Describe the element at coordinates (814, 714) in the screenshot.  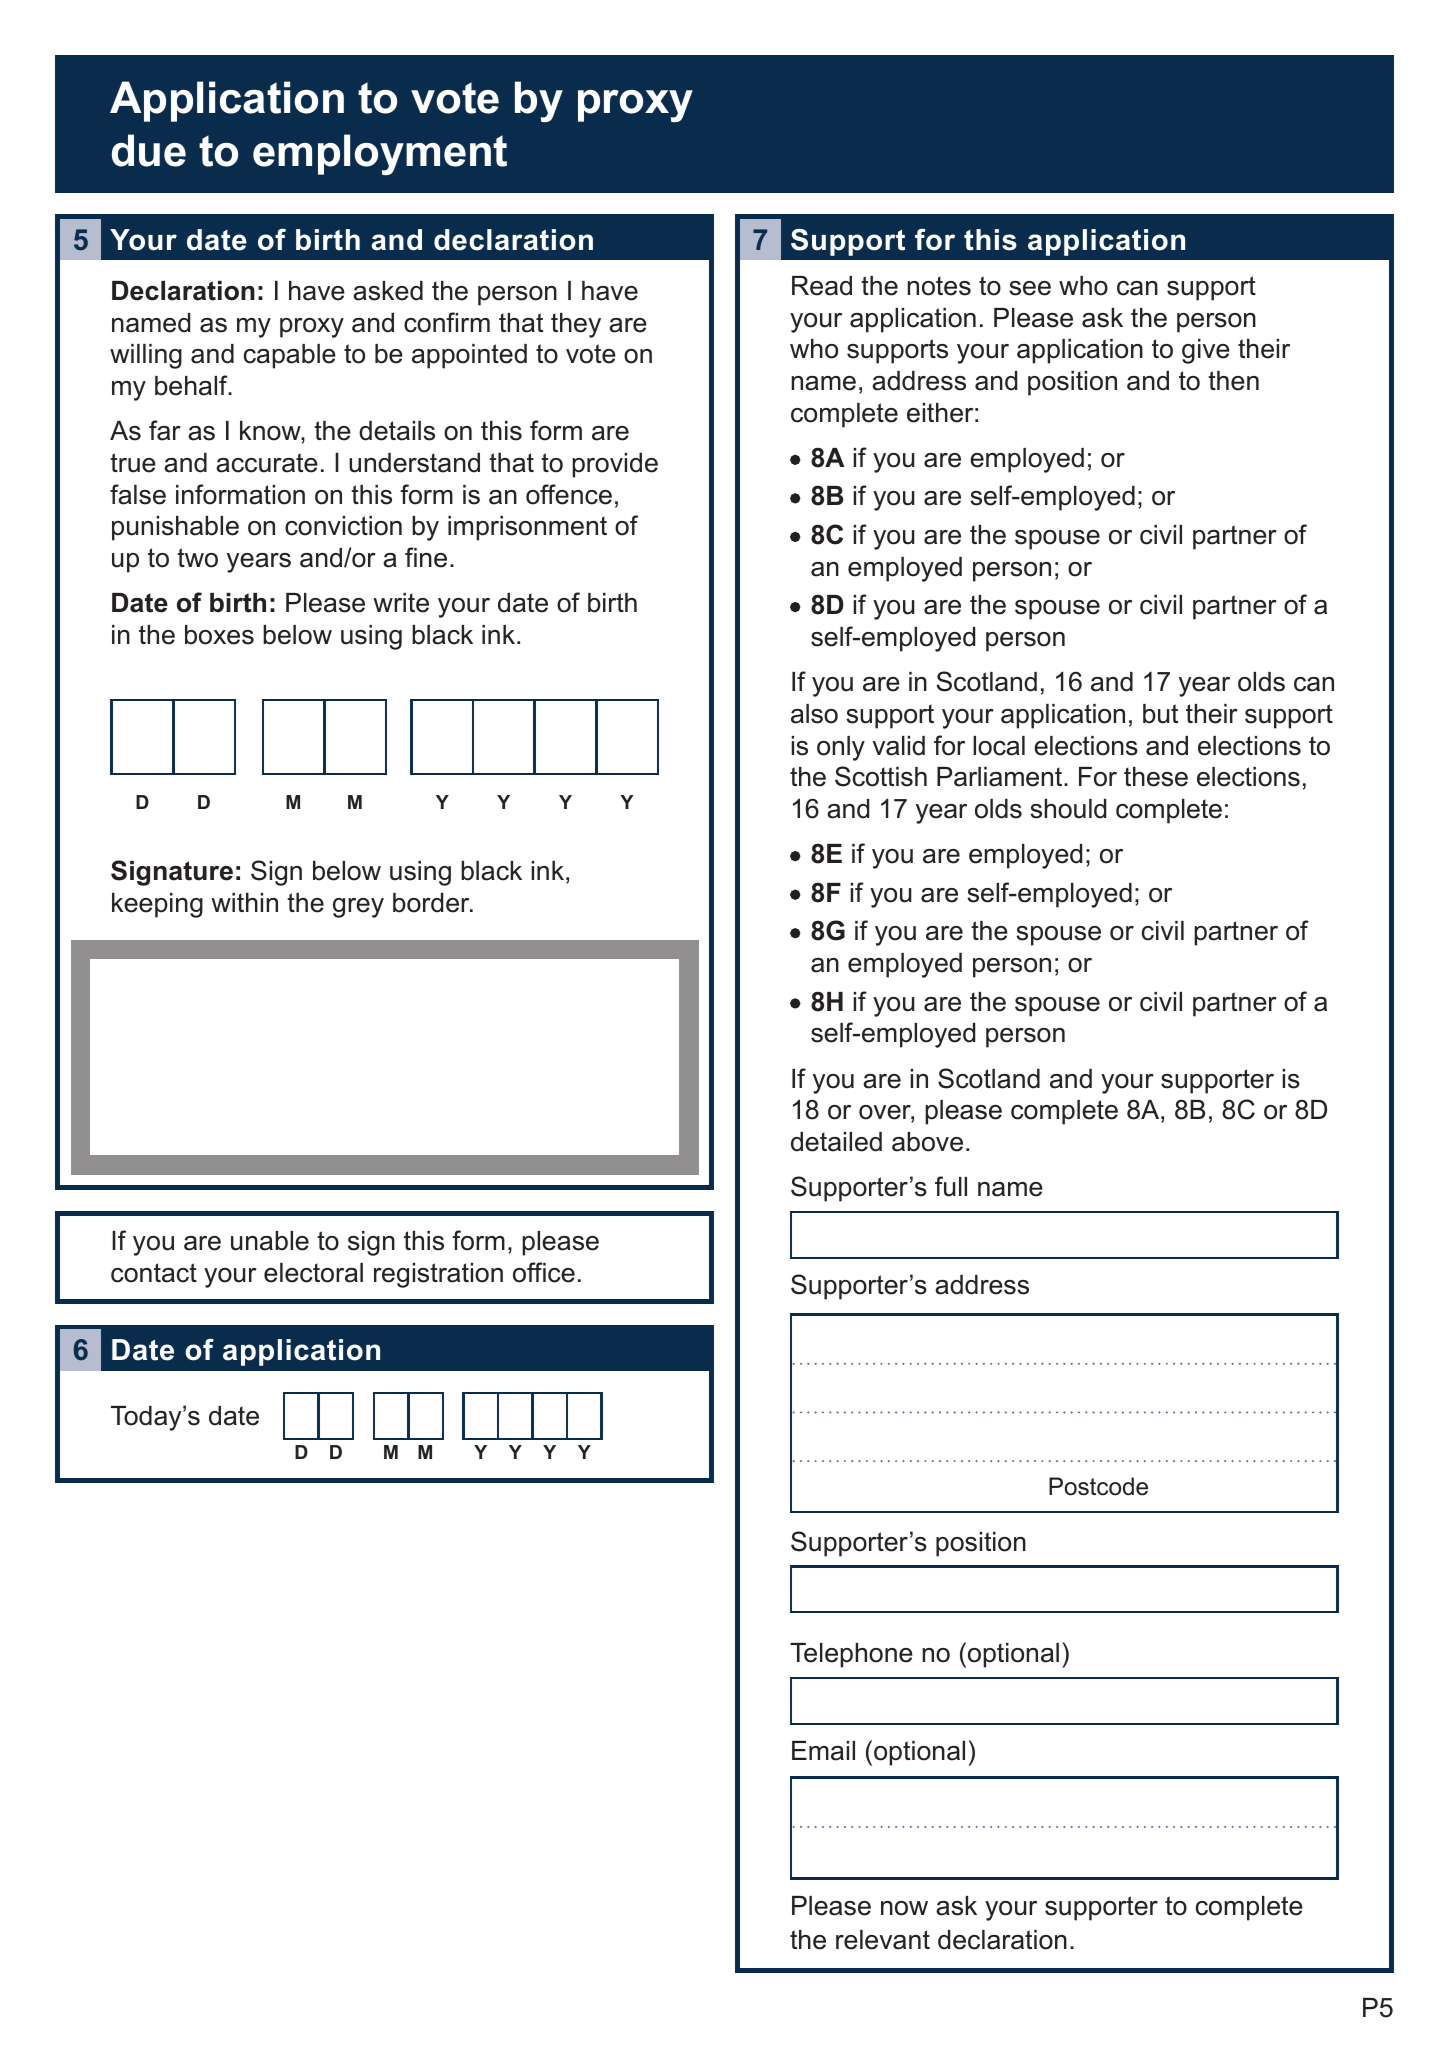
I see `also` at that location.
